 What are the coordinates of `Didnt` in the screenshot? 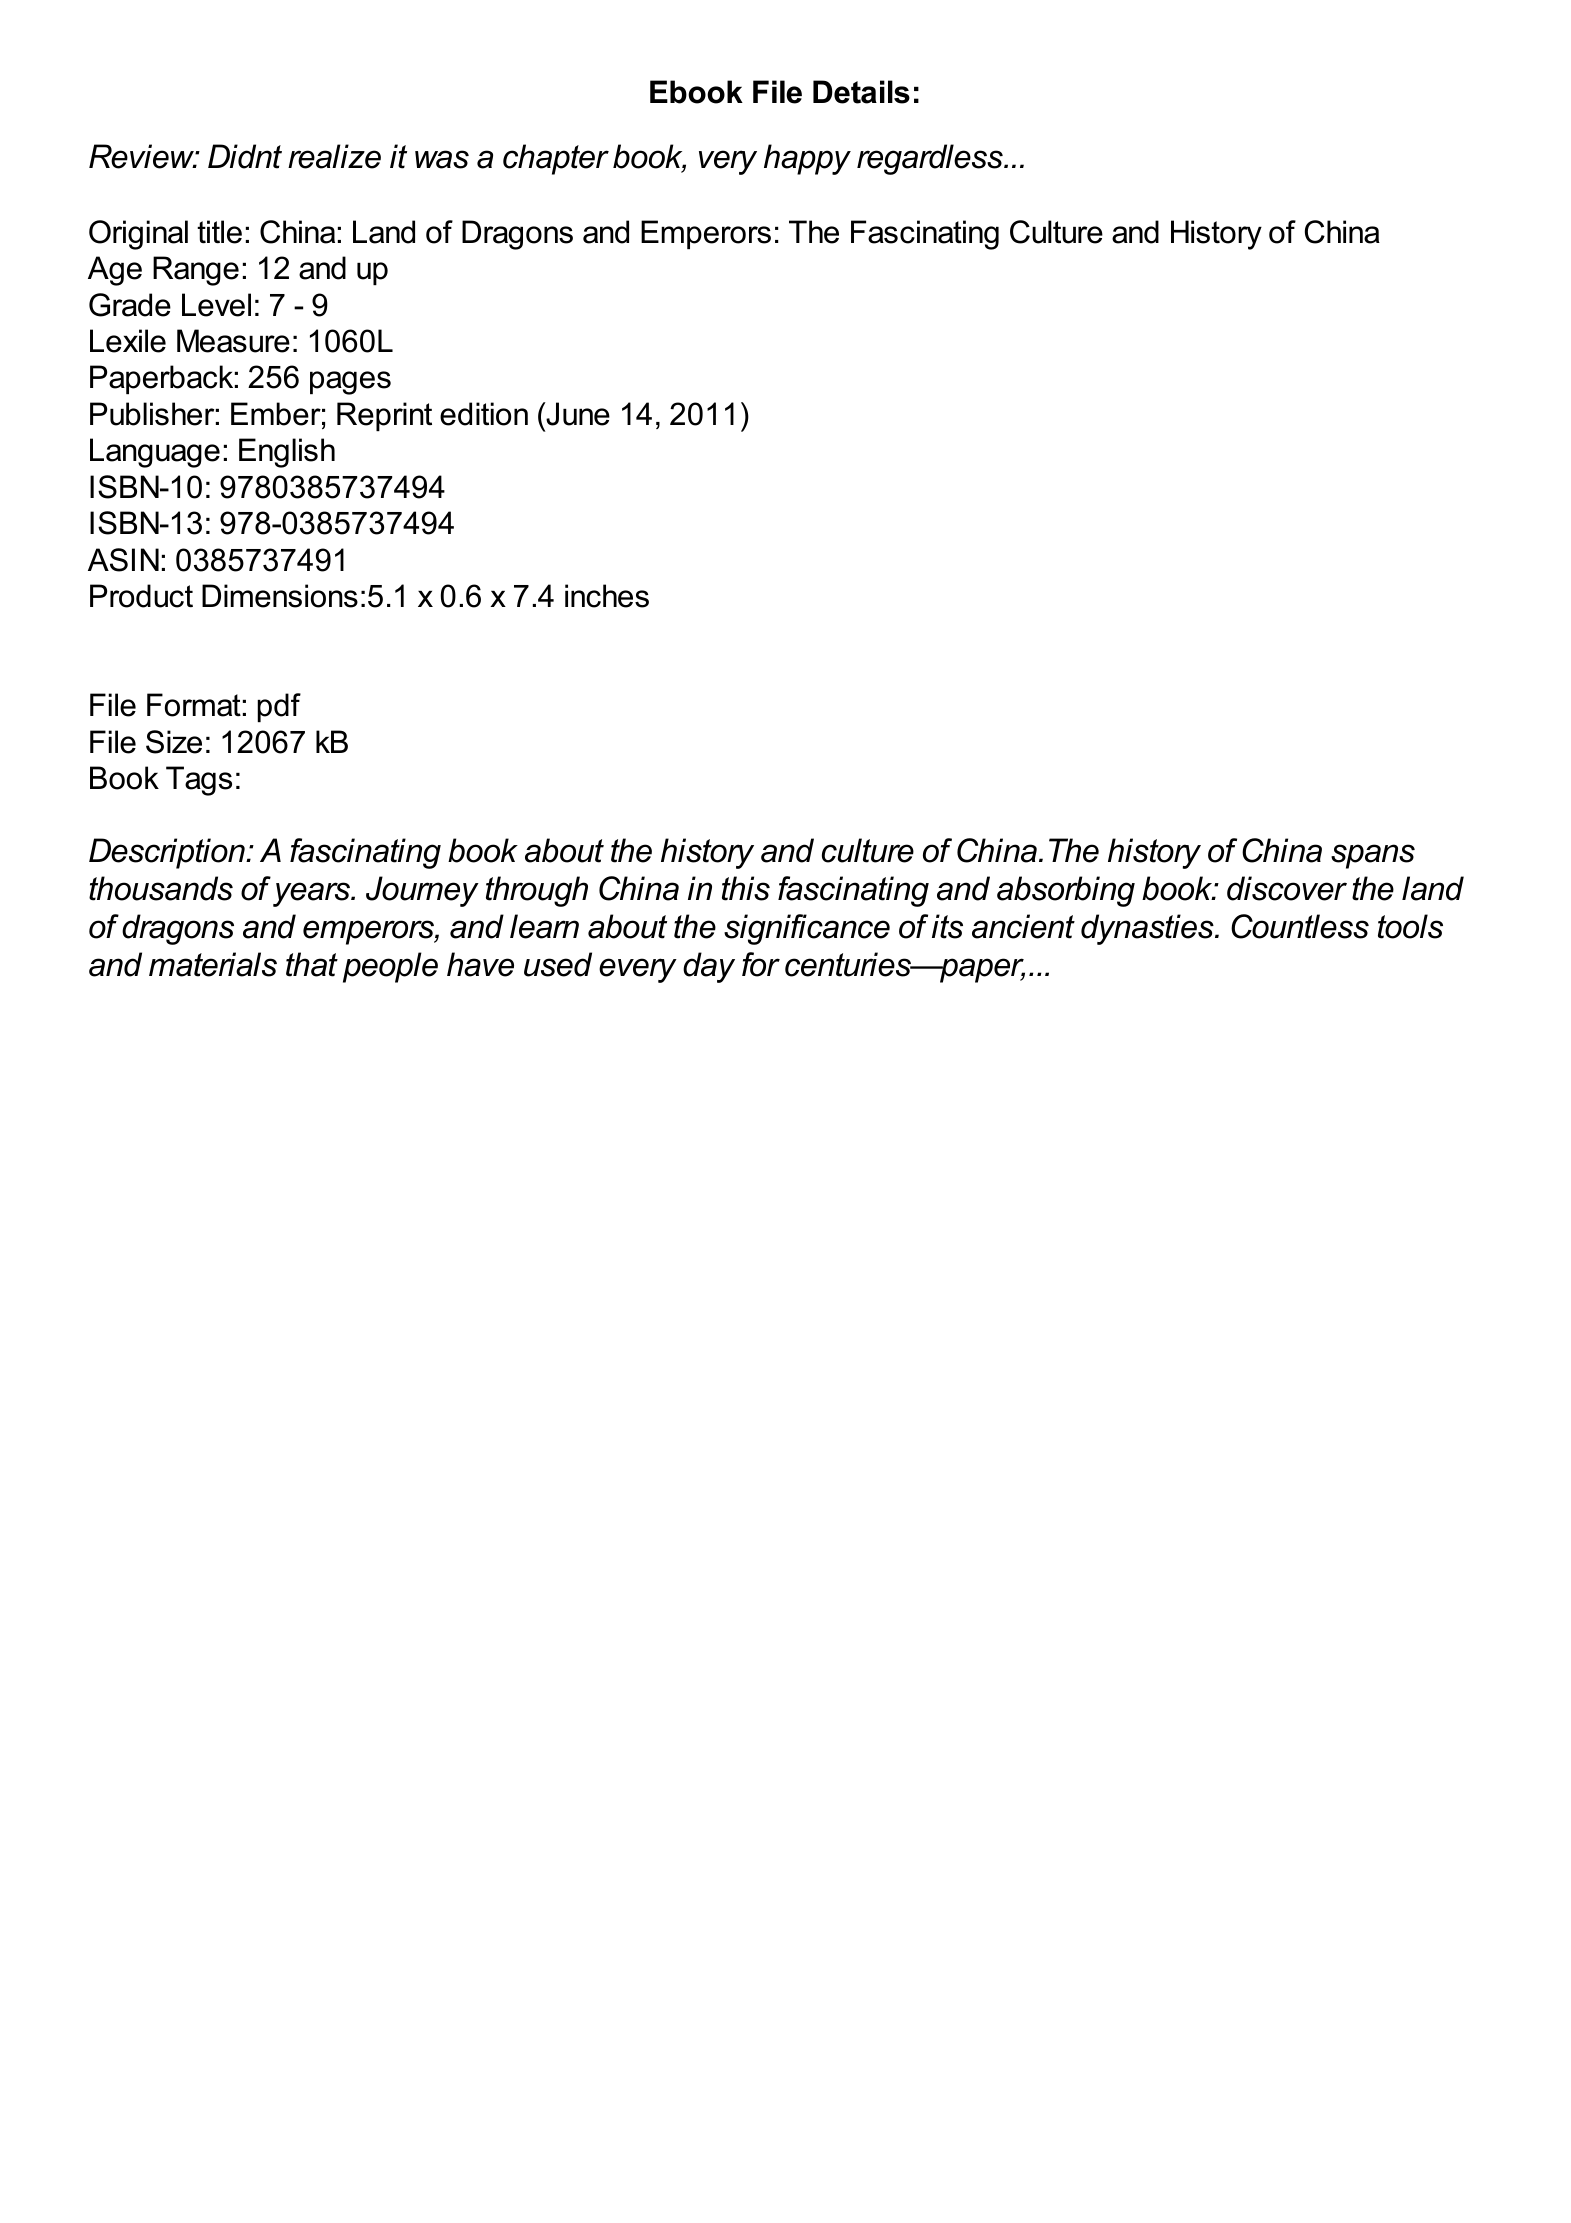 It's located at (245, 156).
